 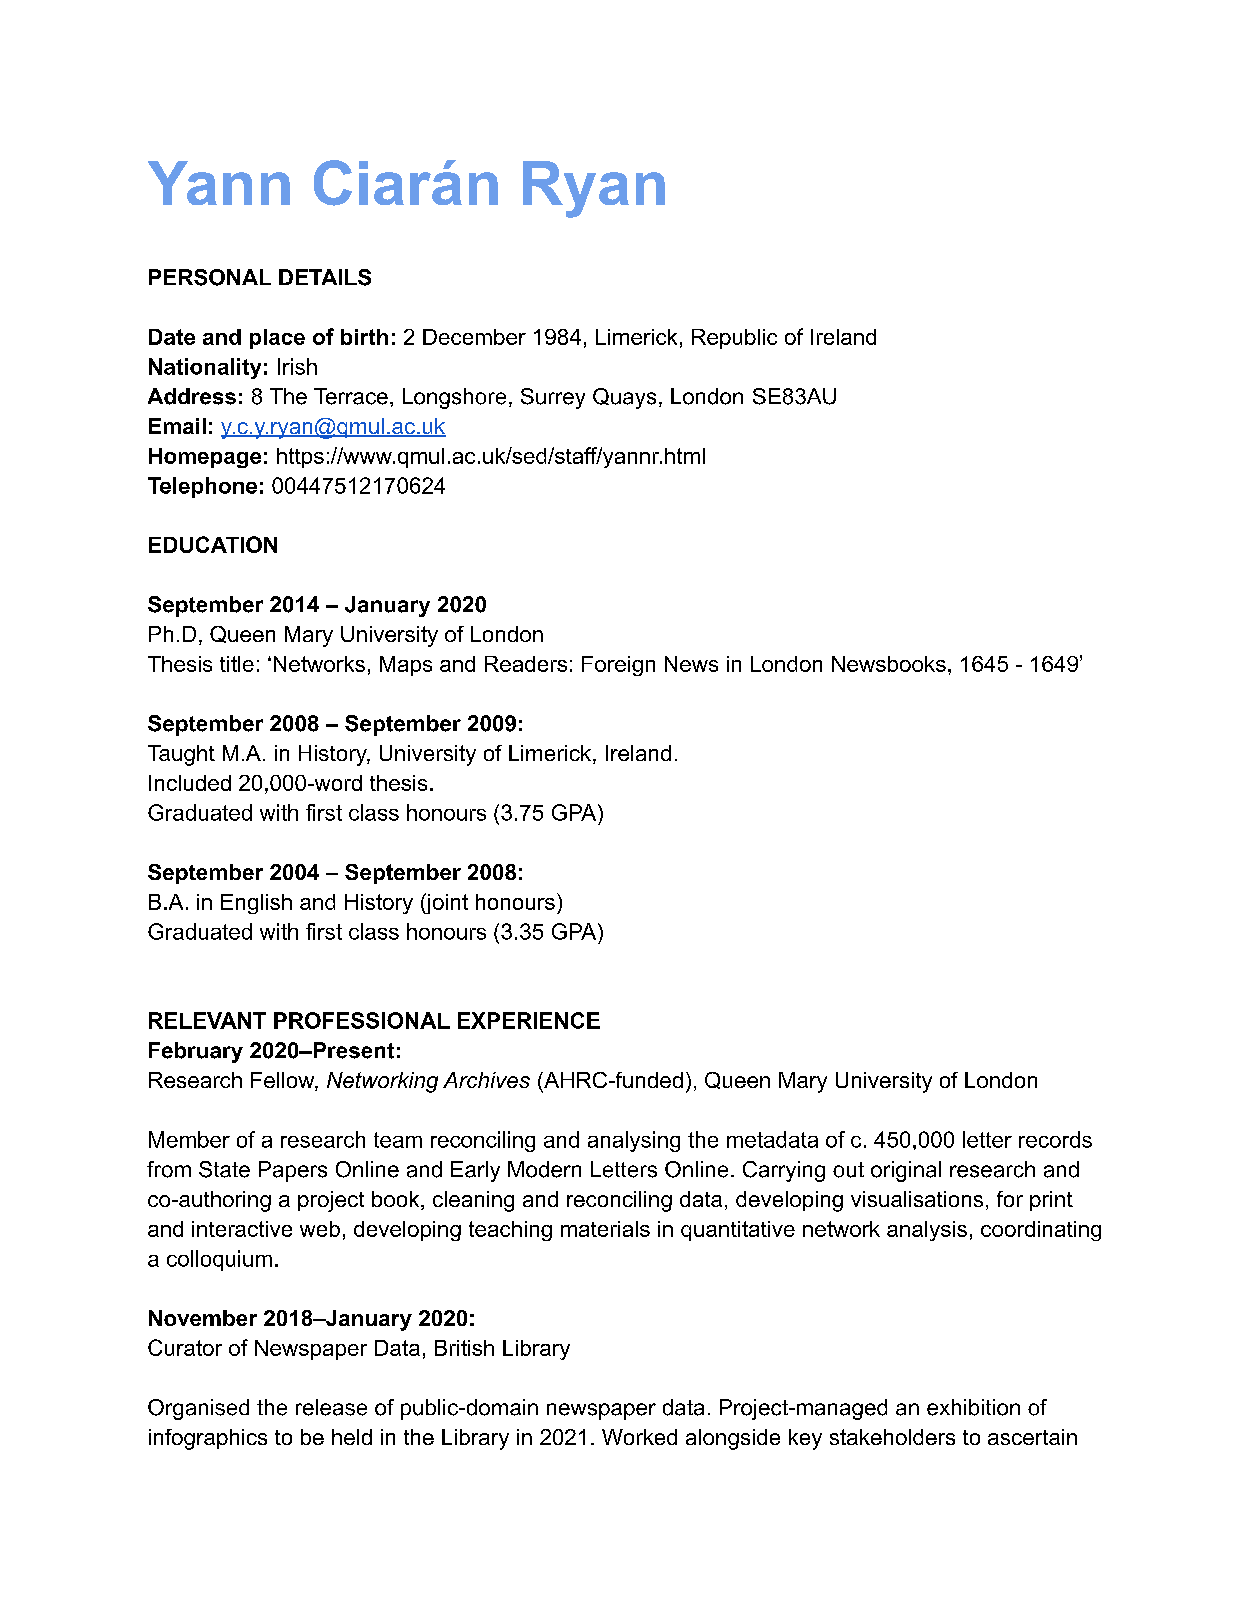 What do you see at coordinates (906, 1171) in the screenshot?
I see `original` at bounding box center [906, 1171].
